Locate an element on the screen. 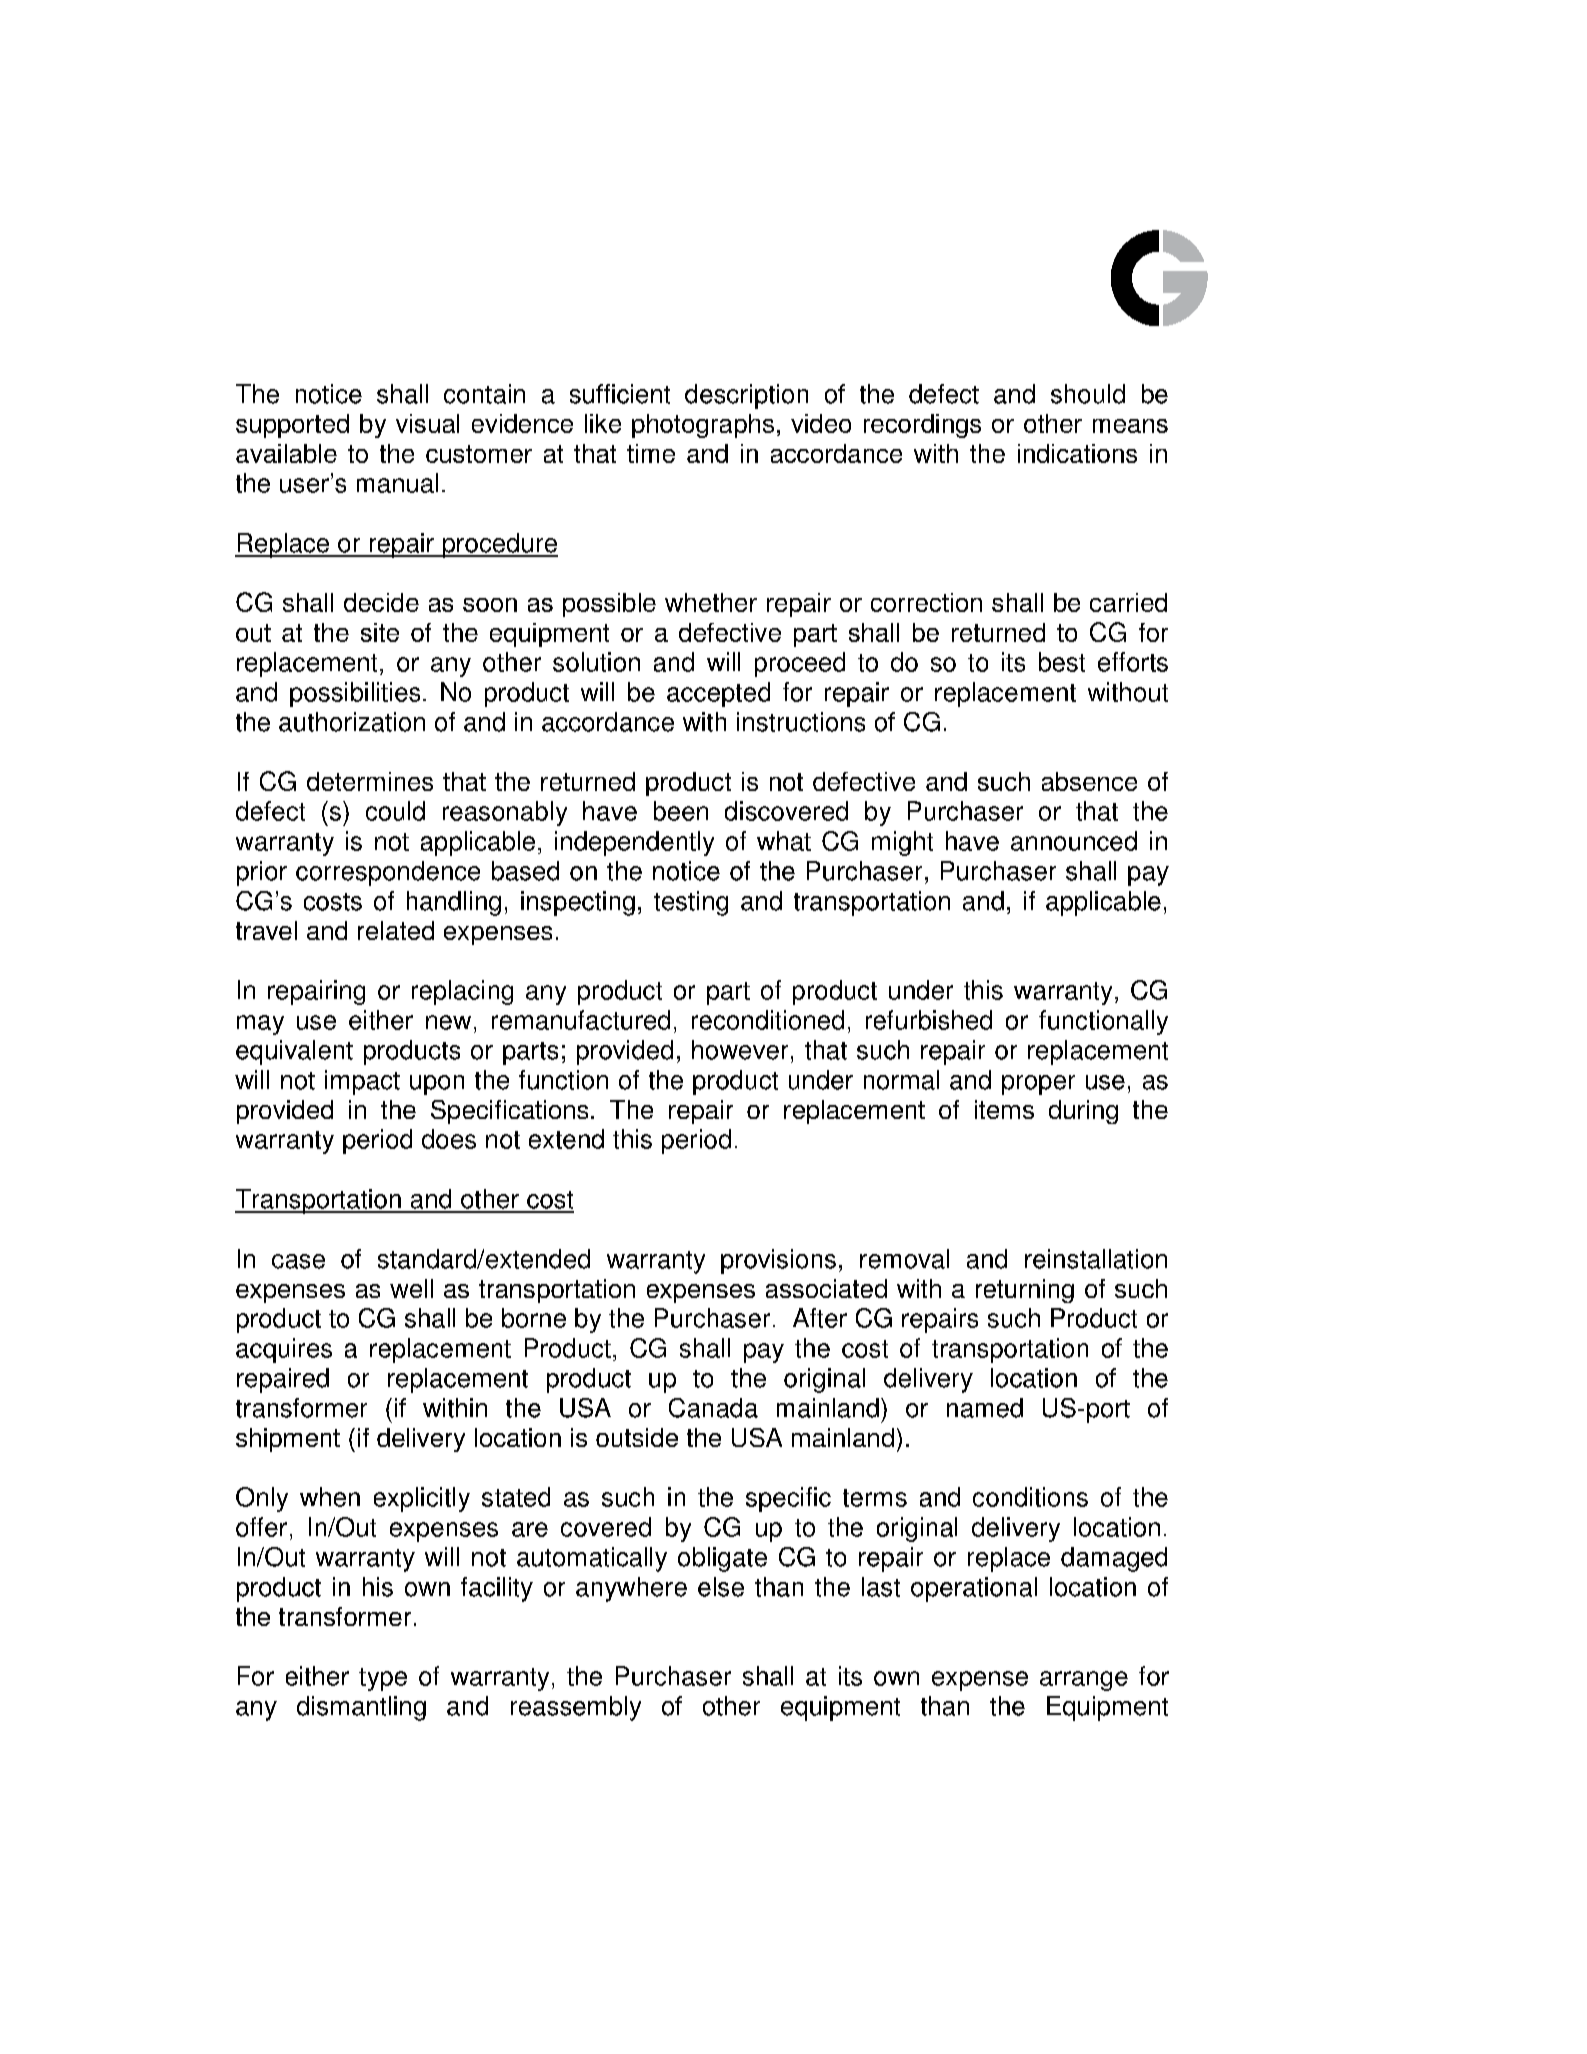 This screenshot has height=2054, width=1587. photographs is located at coordinates (703, 426).
